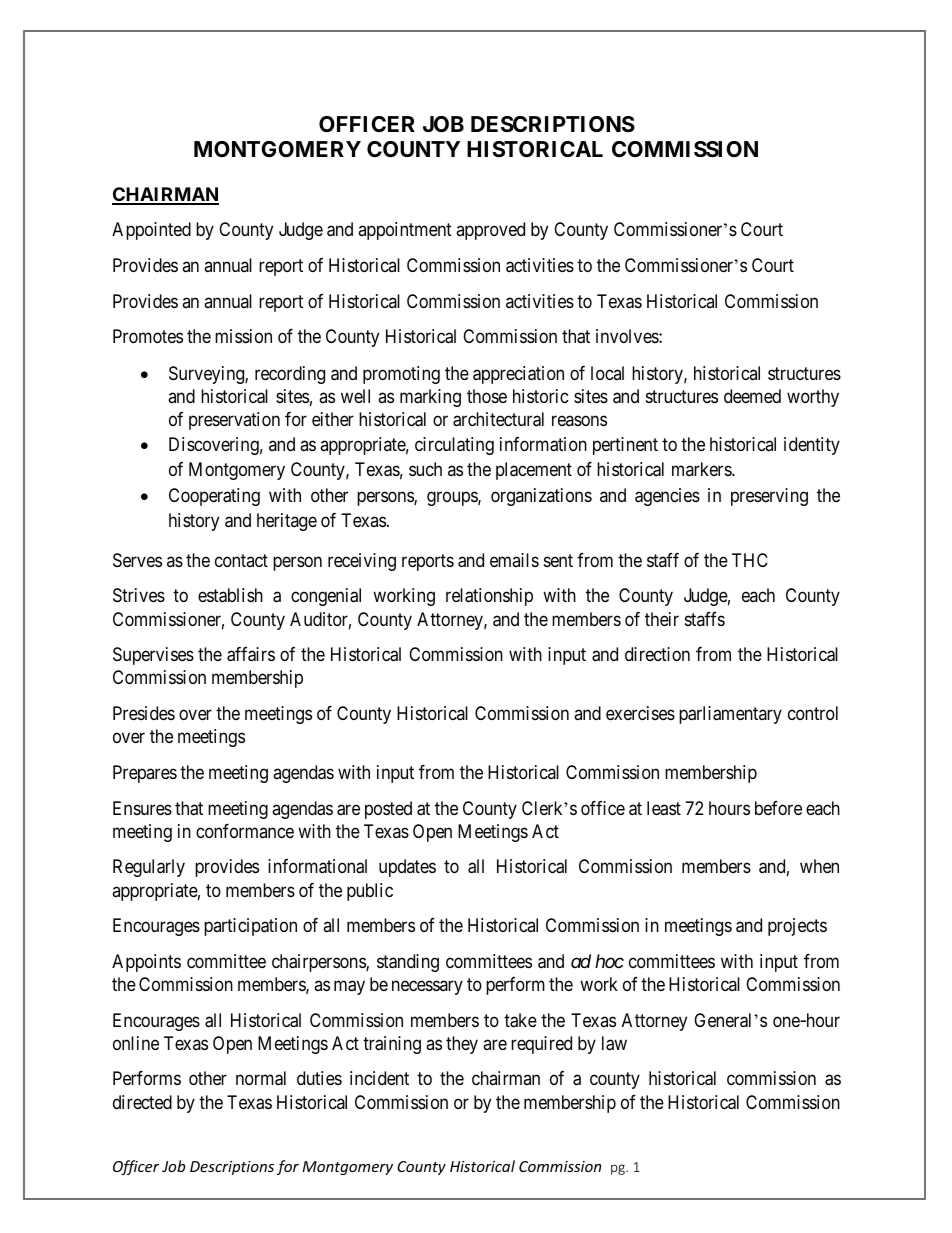 The height and width of the image is (1233, 952). What do you see at coordinates (214, 497) in the image?
I see `Cooperating` at bounding box center [214, 497].
